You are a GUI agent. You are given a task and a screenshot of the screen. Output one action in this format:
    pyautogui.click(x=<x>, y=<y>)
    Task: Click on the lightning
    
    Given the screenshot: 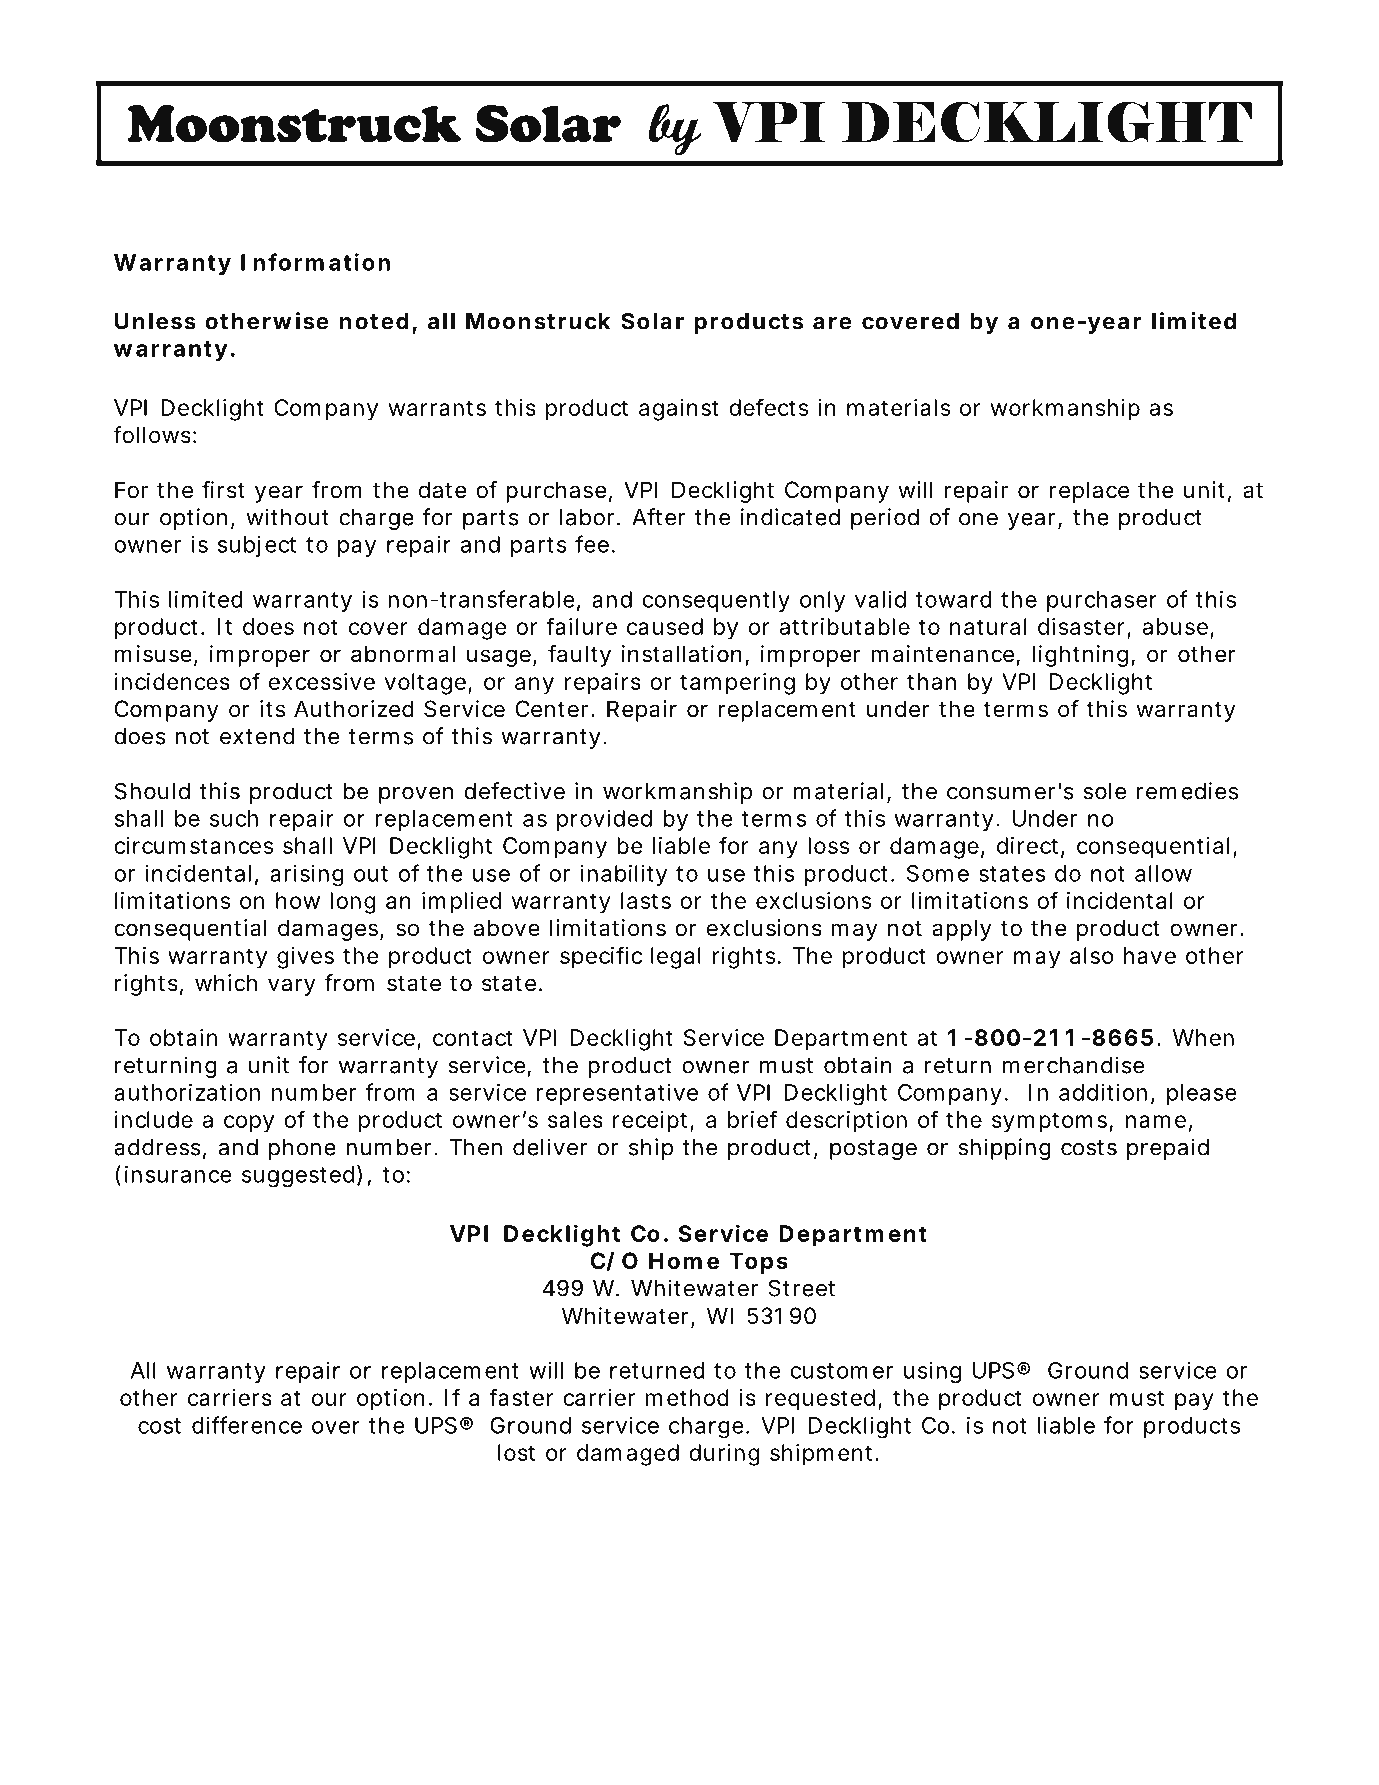 What is the action you would take?
    pyautogui.click(x=1080, y=656)
